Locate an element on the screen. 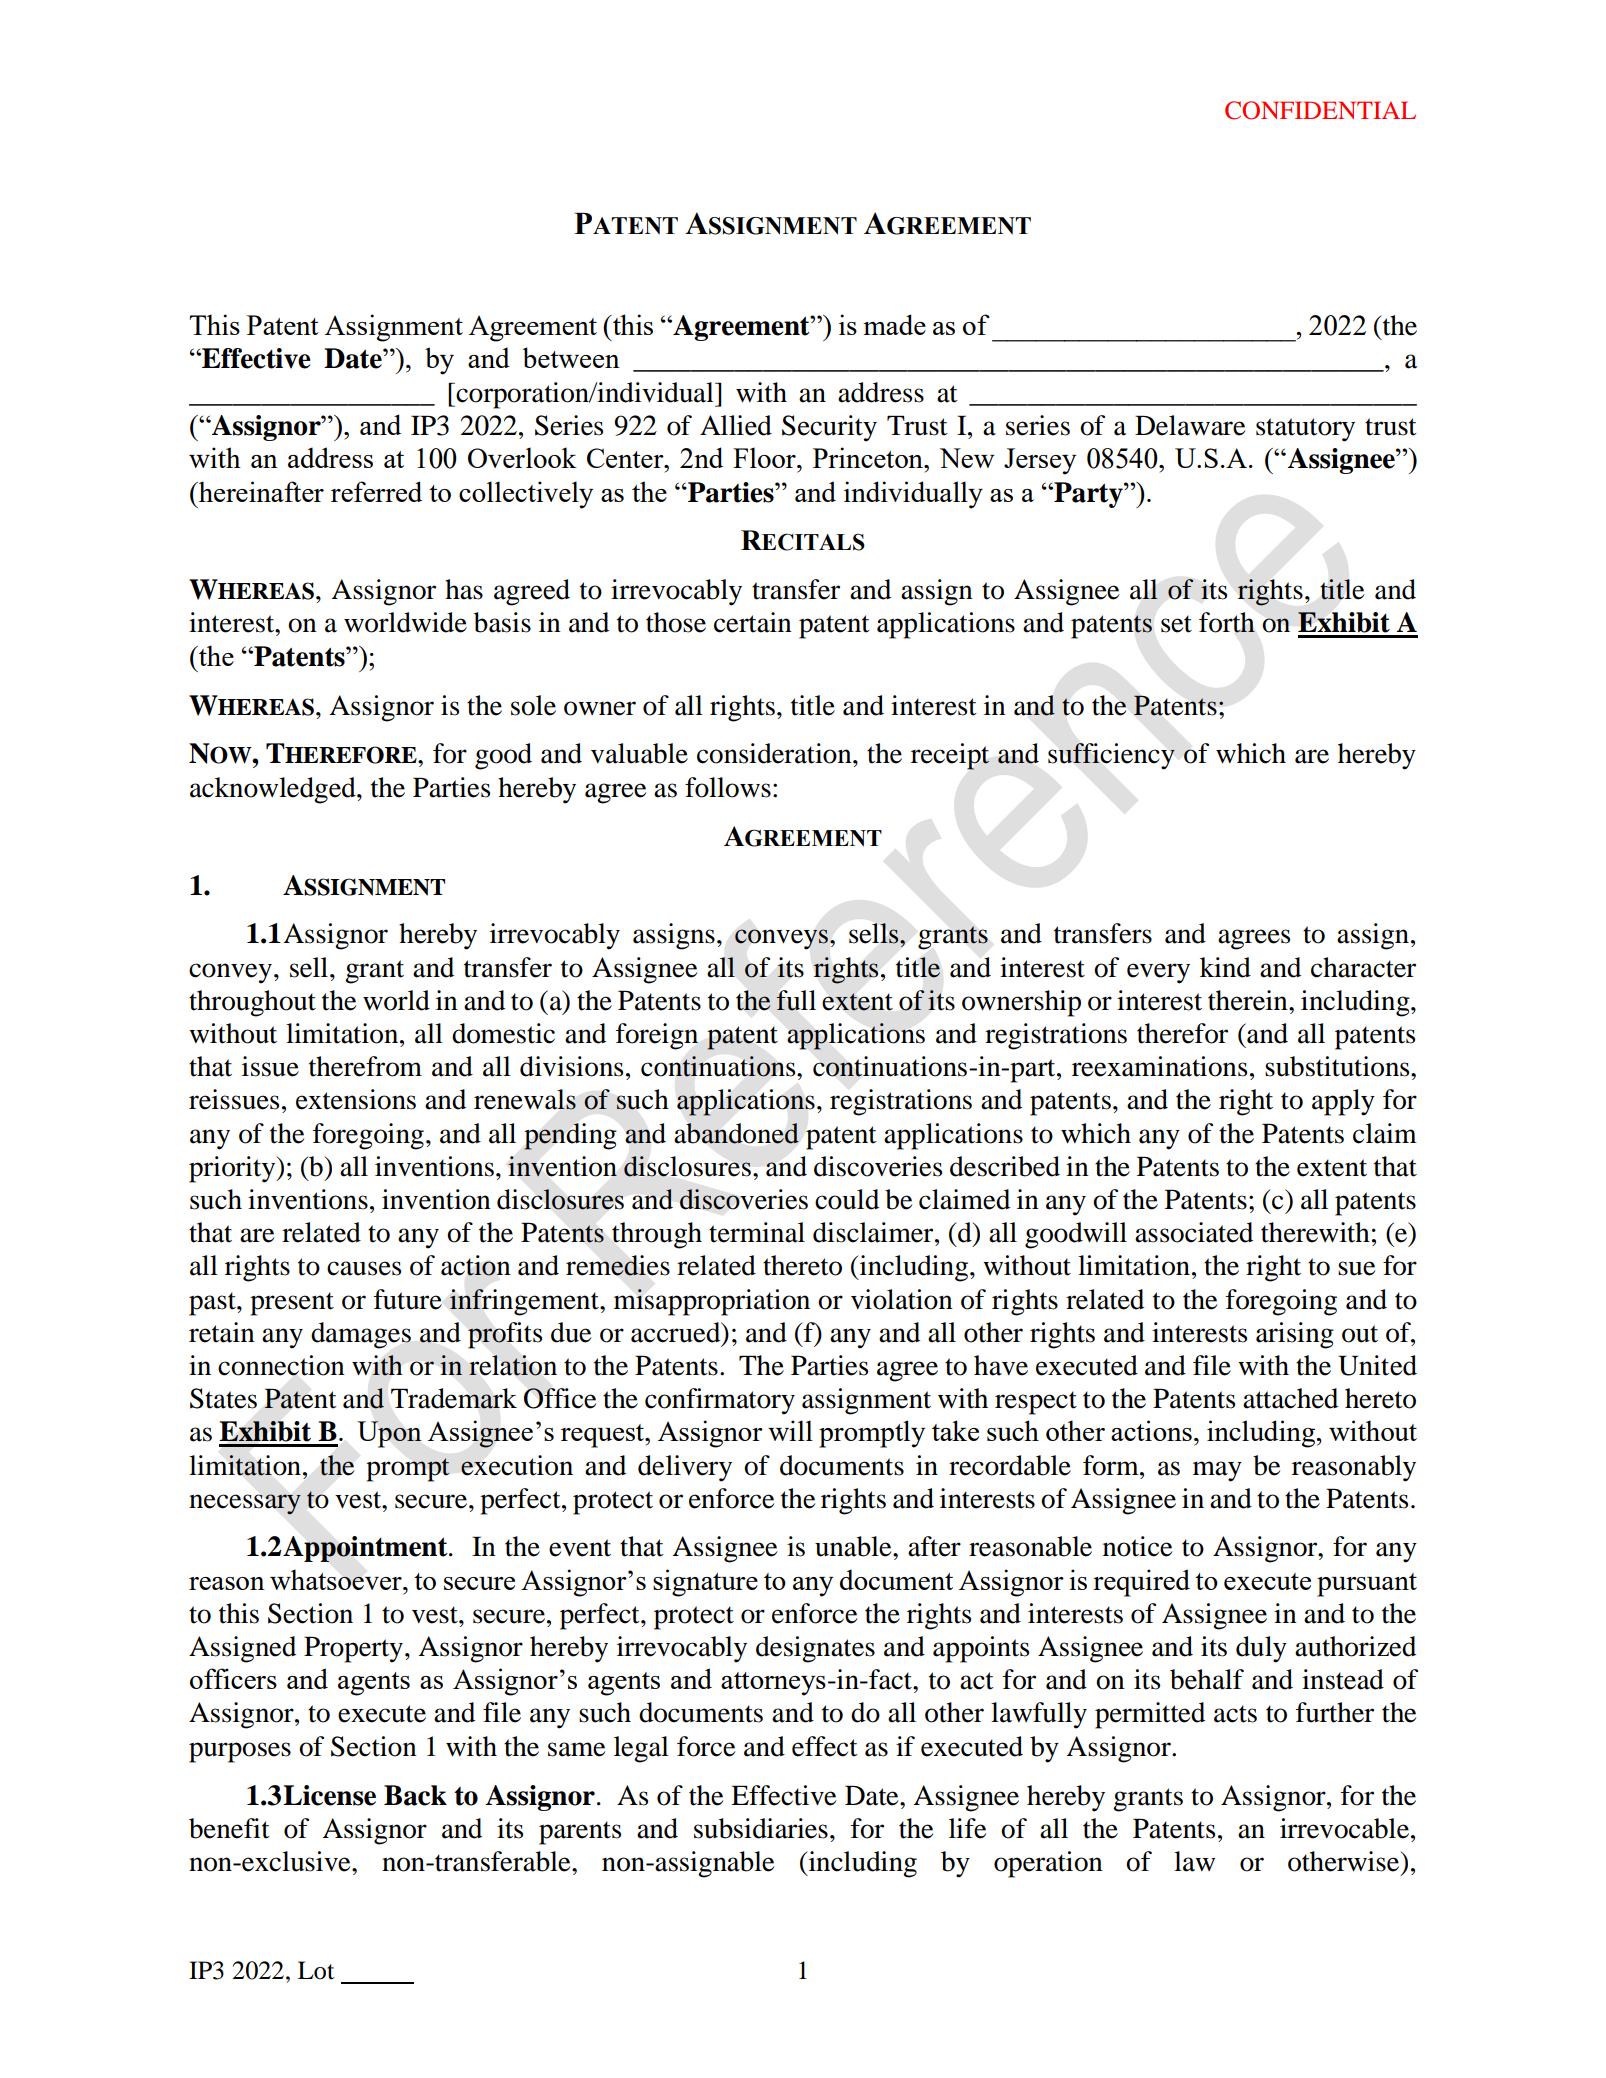  abandoned is located at coordinates (737, 1133).
